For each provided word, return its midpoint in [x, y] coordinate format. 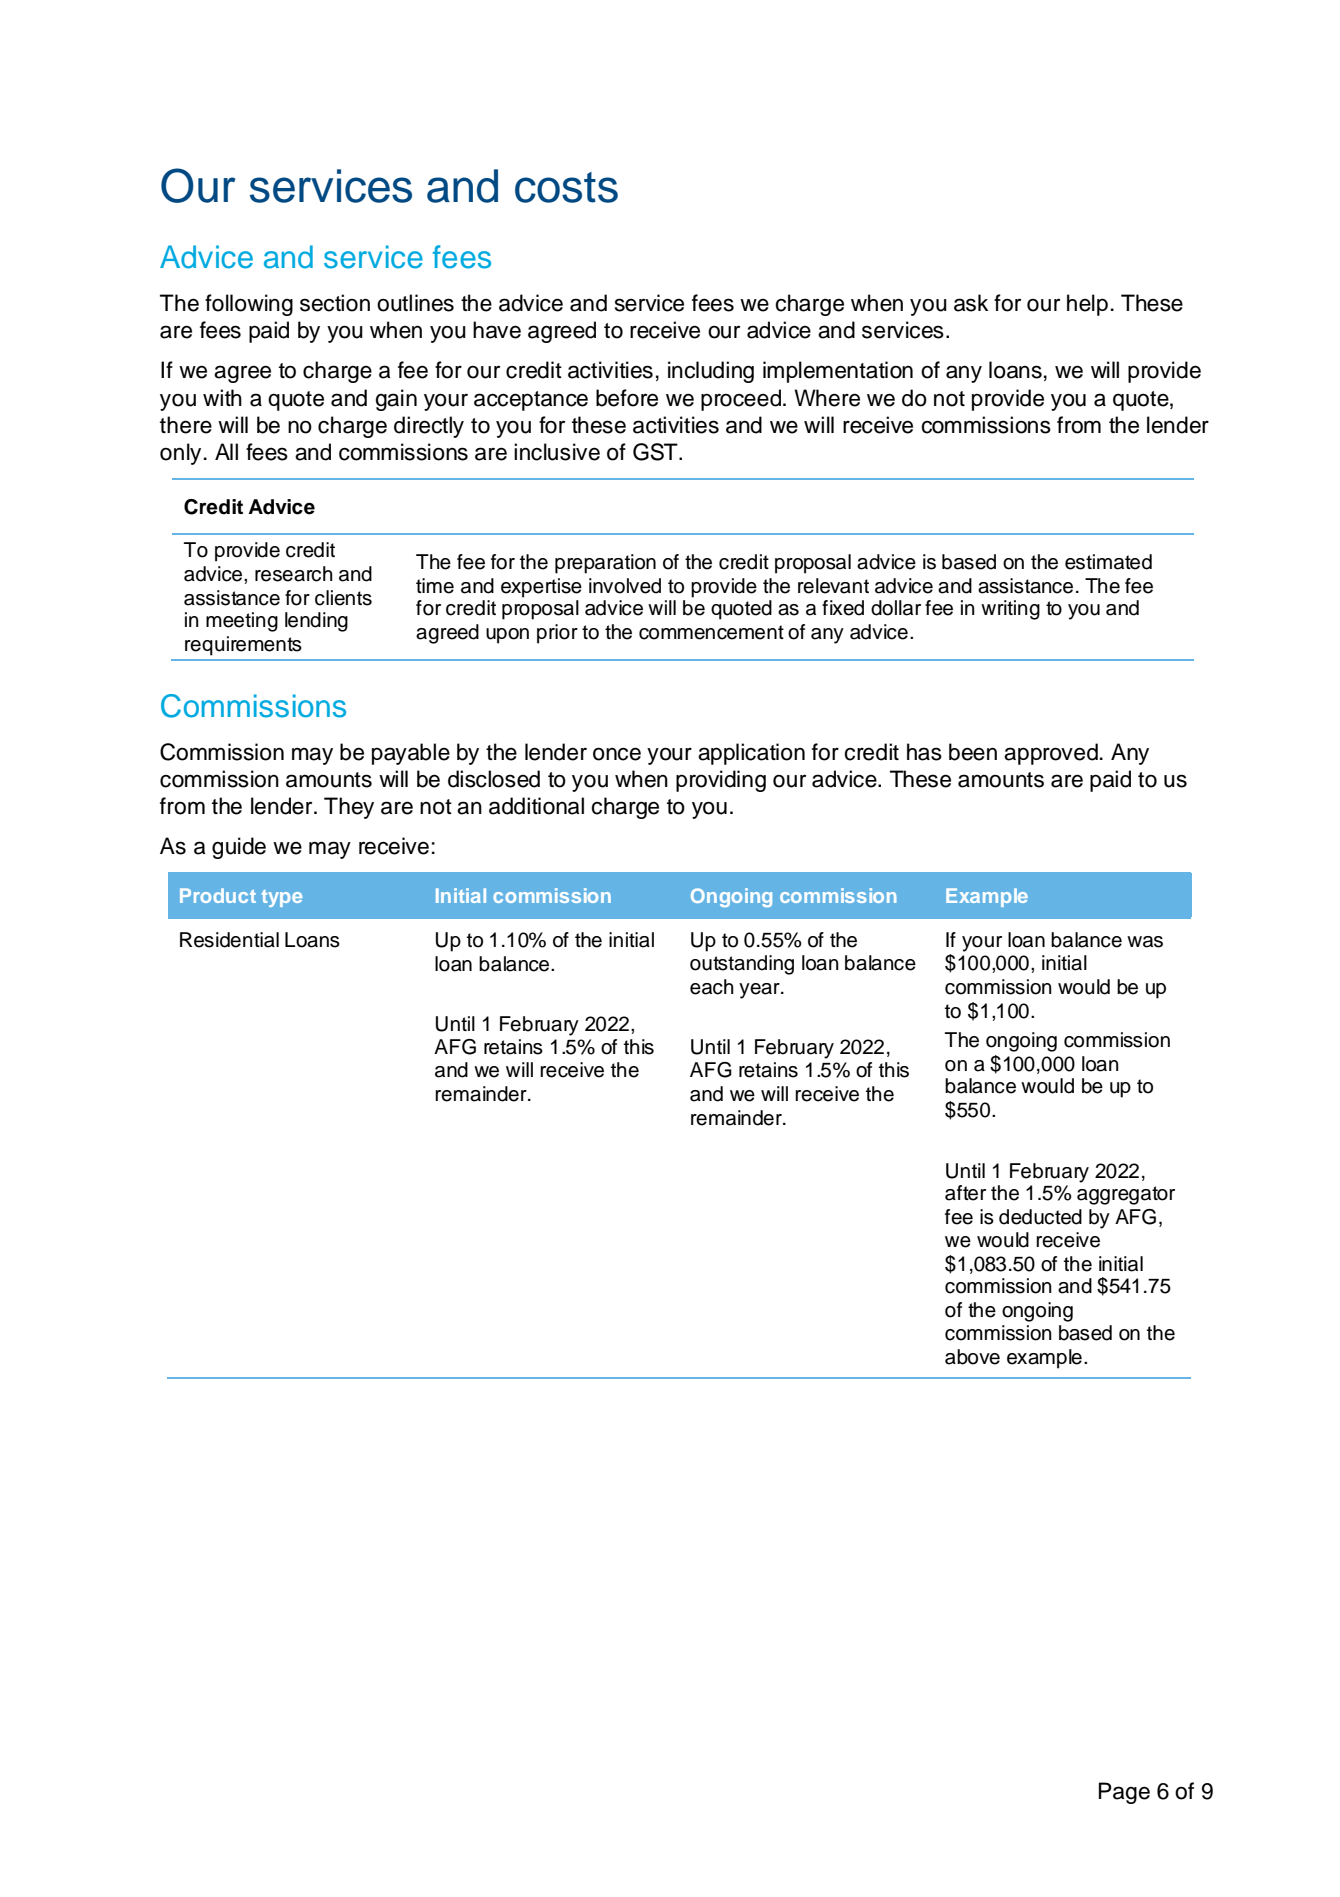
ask [971, 303]
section [335, 303]
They [349, 808]
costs [566, 187]
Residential [229, 940]
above [972, 1357]
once [617, 754]
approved [1051, 754]
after [965, 1193]
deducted [1040, 1217]
